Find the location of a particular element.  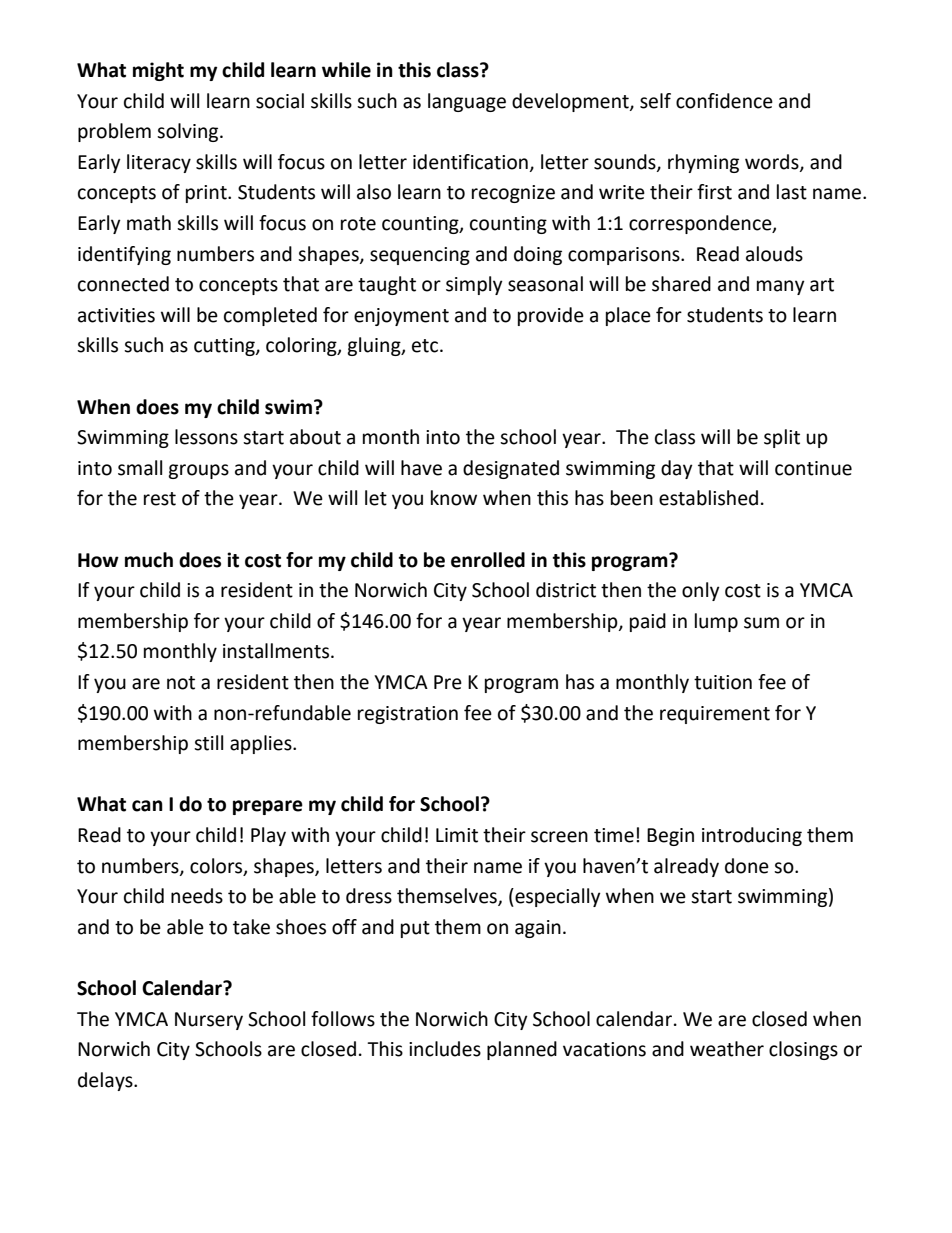

still is located at coordinates (208, 743).
